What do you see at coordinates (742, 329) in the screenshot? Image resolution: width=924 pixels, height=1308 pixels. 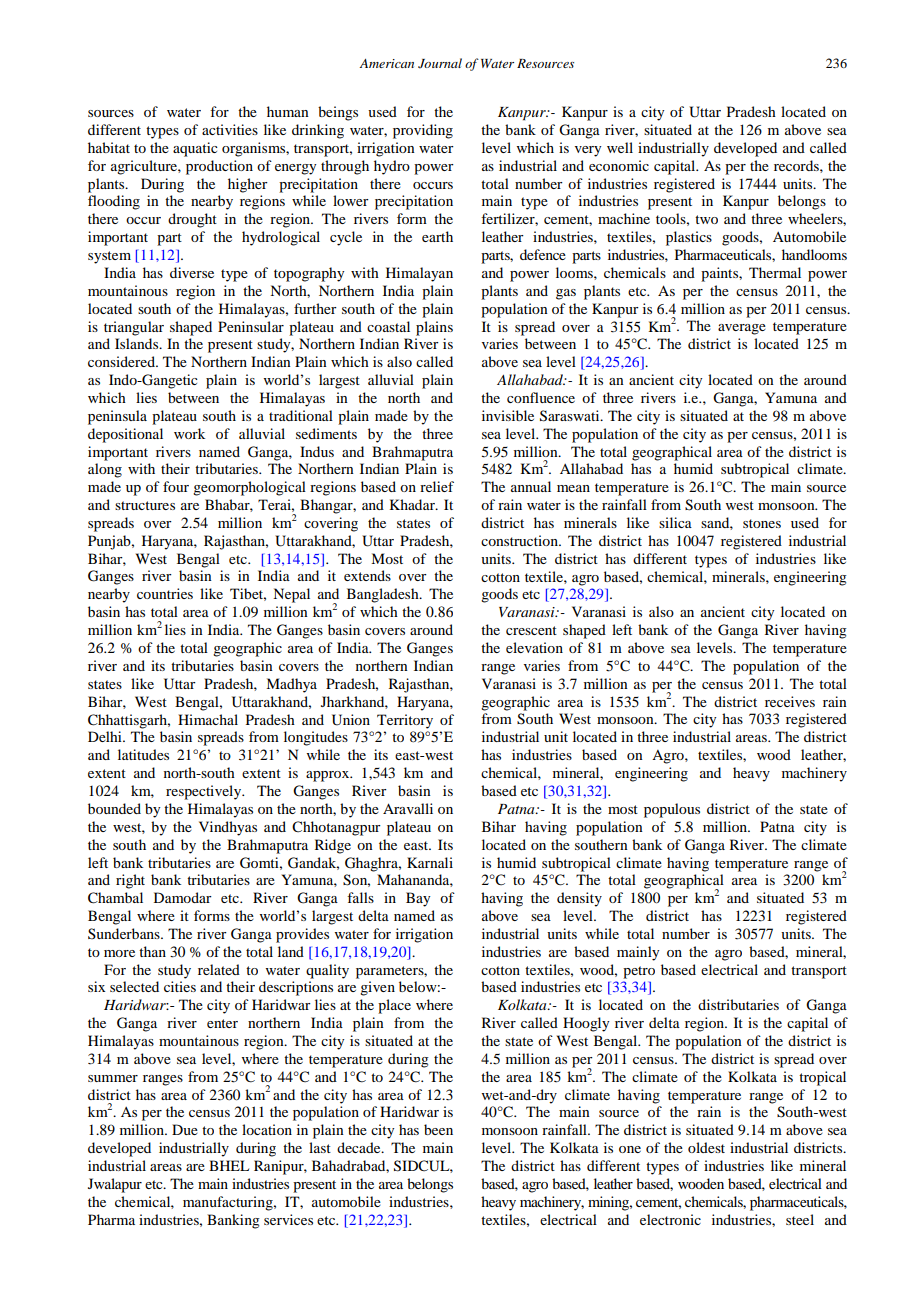 I see `average` at bounding box center [742, 329].
